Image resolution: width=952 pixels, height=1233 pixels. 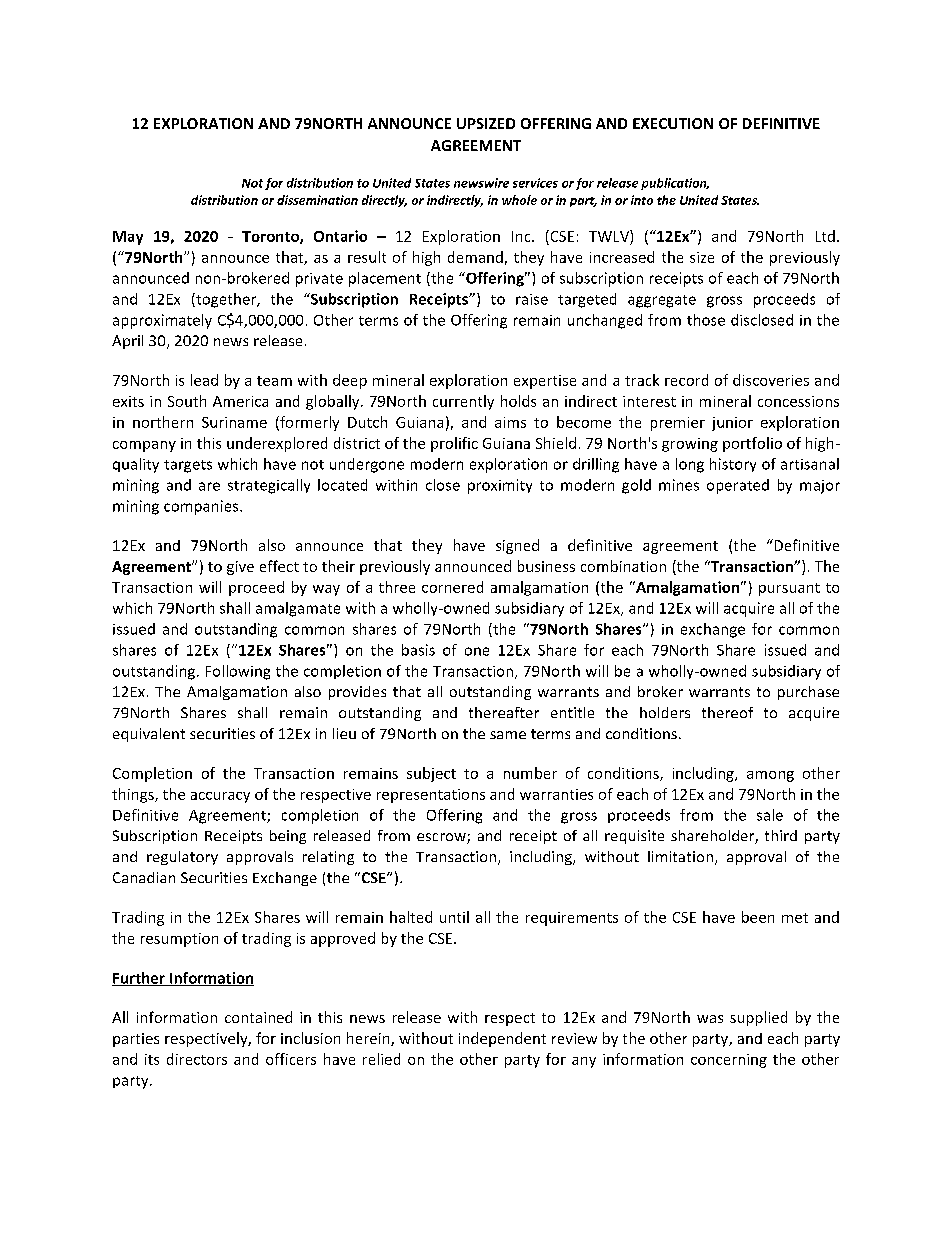 What do you see at coordinates (673, 123) in the document?
I see `EXECUTION` at bounding box center [673, 123].
